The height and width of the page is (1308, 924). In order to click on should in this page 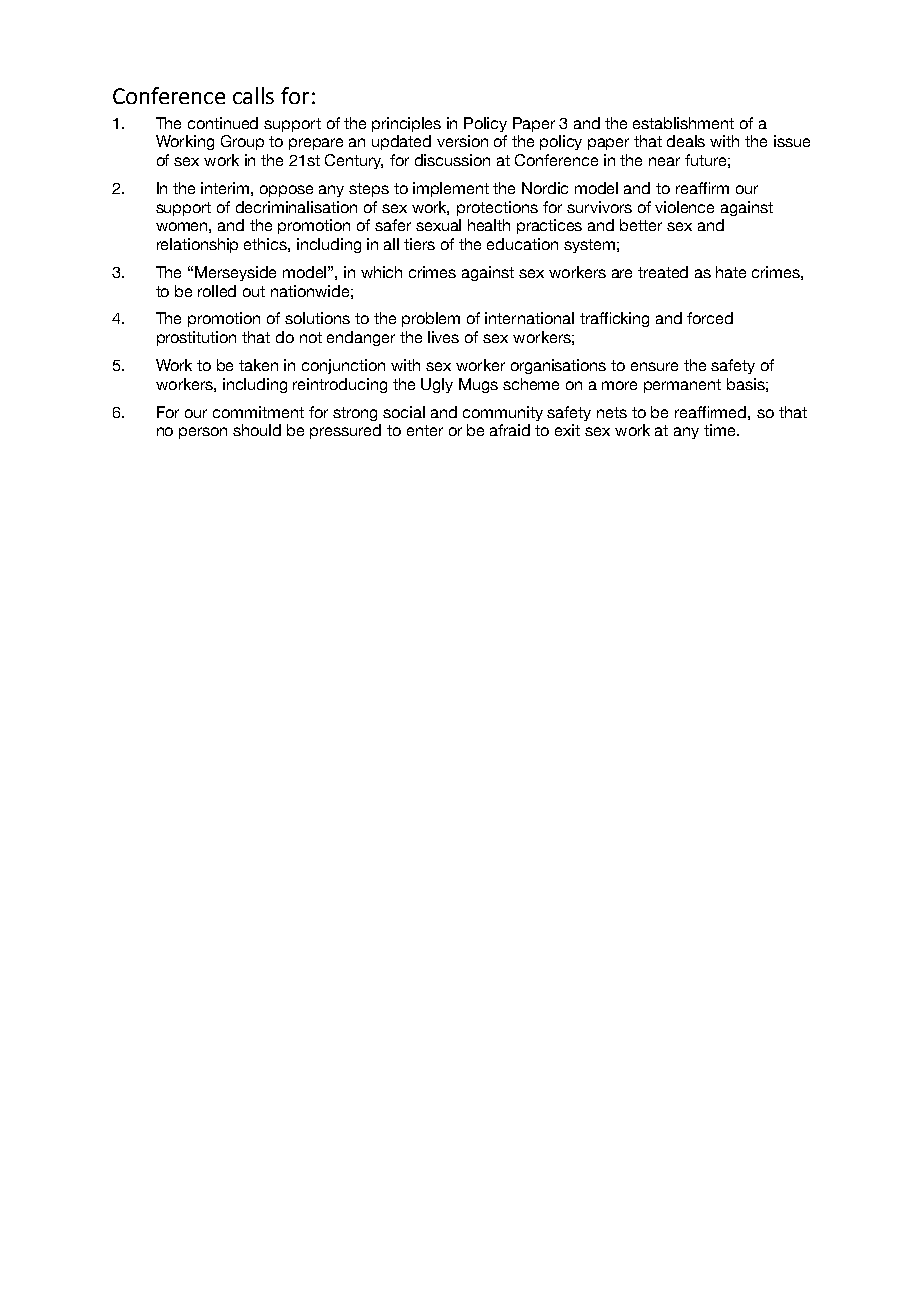, I will do `click(257, 430)`.
